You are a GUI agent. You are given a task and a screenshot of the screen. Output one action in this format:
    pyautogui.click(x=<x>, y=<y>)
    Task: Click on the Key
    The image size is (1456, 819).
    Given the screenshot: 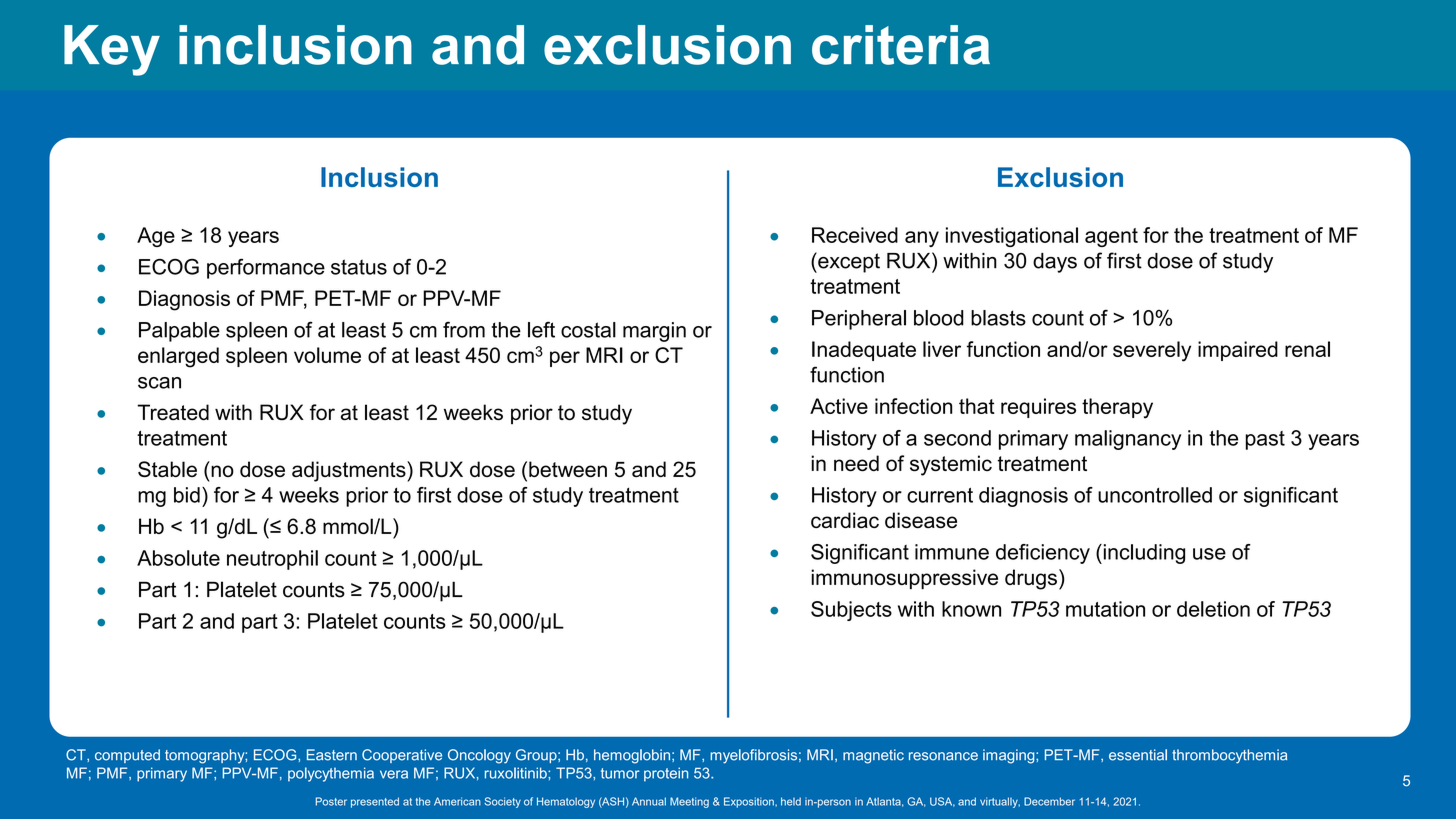 What is the action you would take?
    pyautogui.click(x=112, y=50)
